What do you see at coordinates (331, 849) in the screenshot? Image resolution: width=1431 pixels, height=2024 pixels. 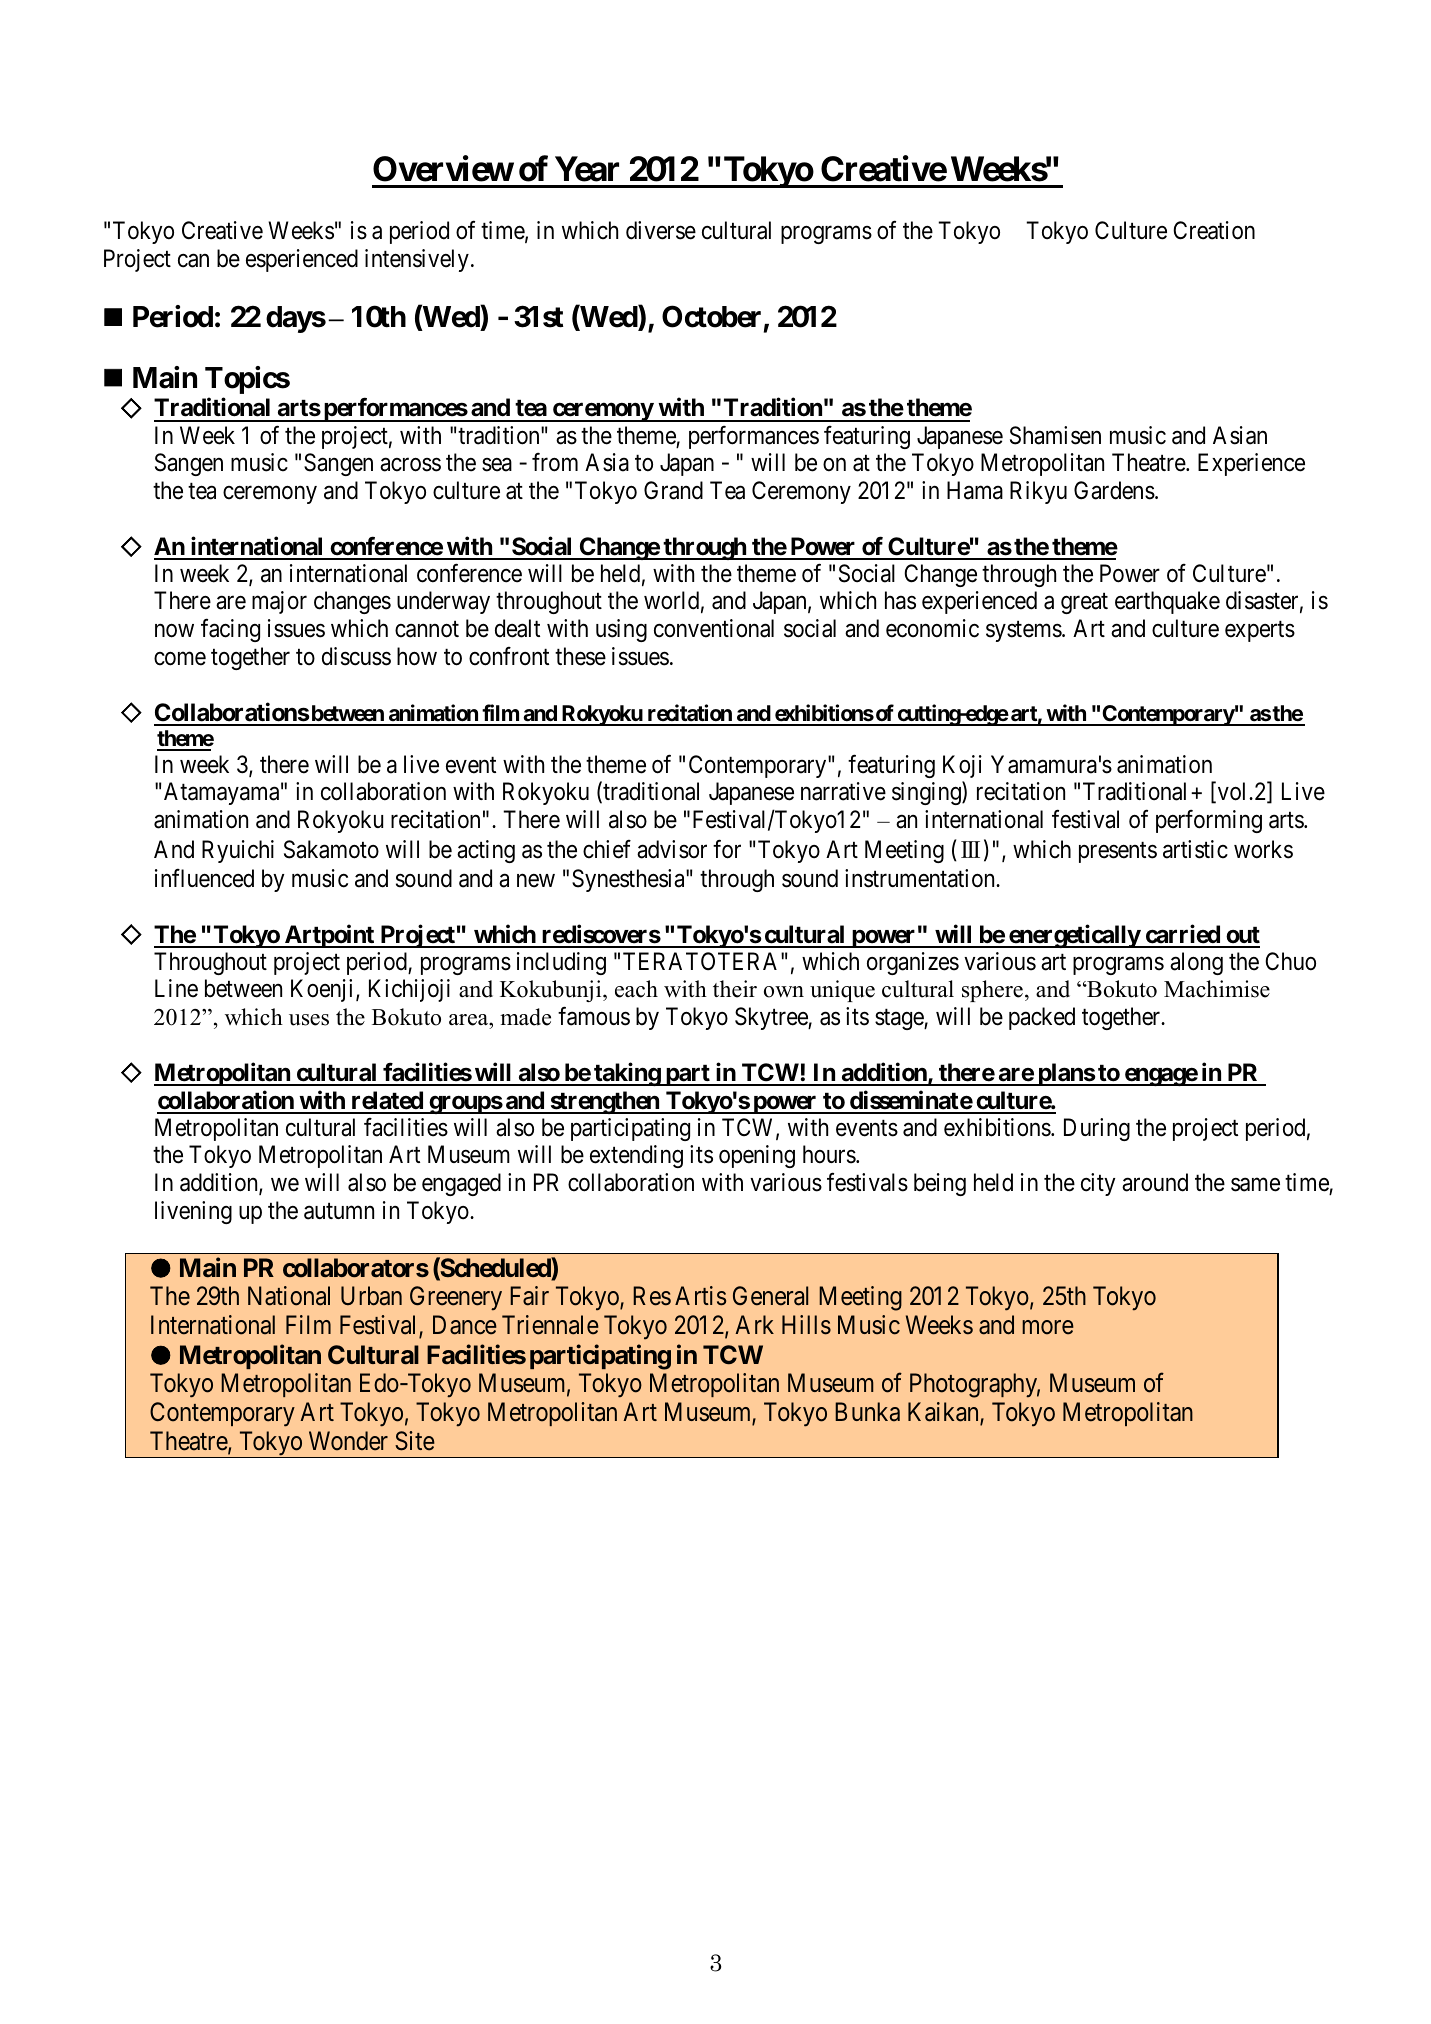 I see `Sakamoto` at bounding box center [331, 849].
